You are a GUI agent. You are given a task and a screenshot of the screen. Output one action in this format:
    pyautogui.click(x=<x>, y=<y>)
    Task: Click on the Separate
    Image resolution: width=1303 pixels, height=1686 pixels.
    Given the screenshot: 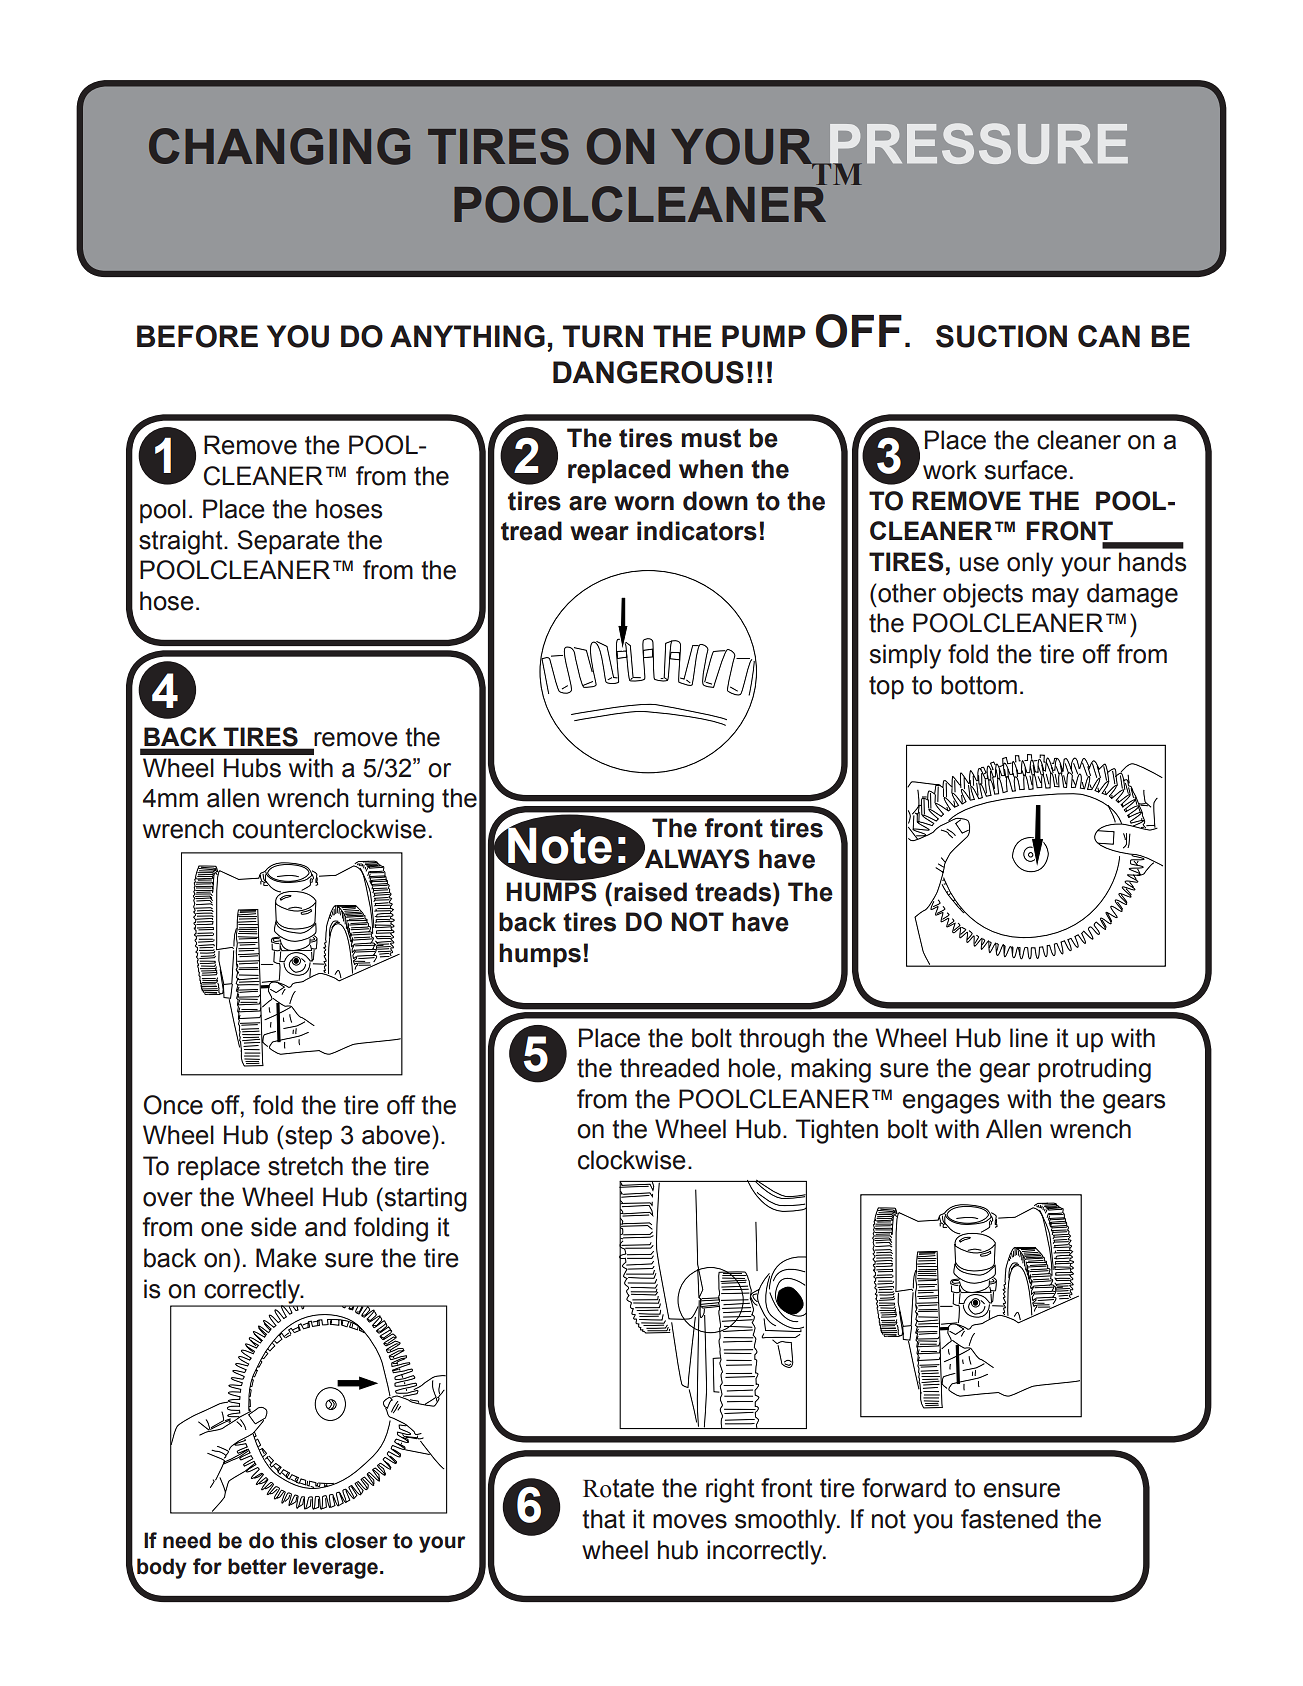 What is the action you would take?
    pyautogui.click(x=288, y=542)
